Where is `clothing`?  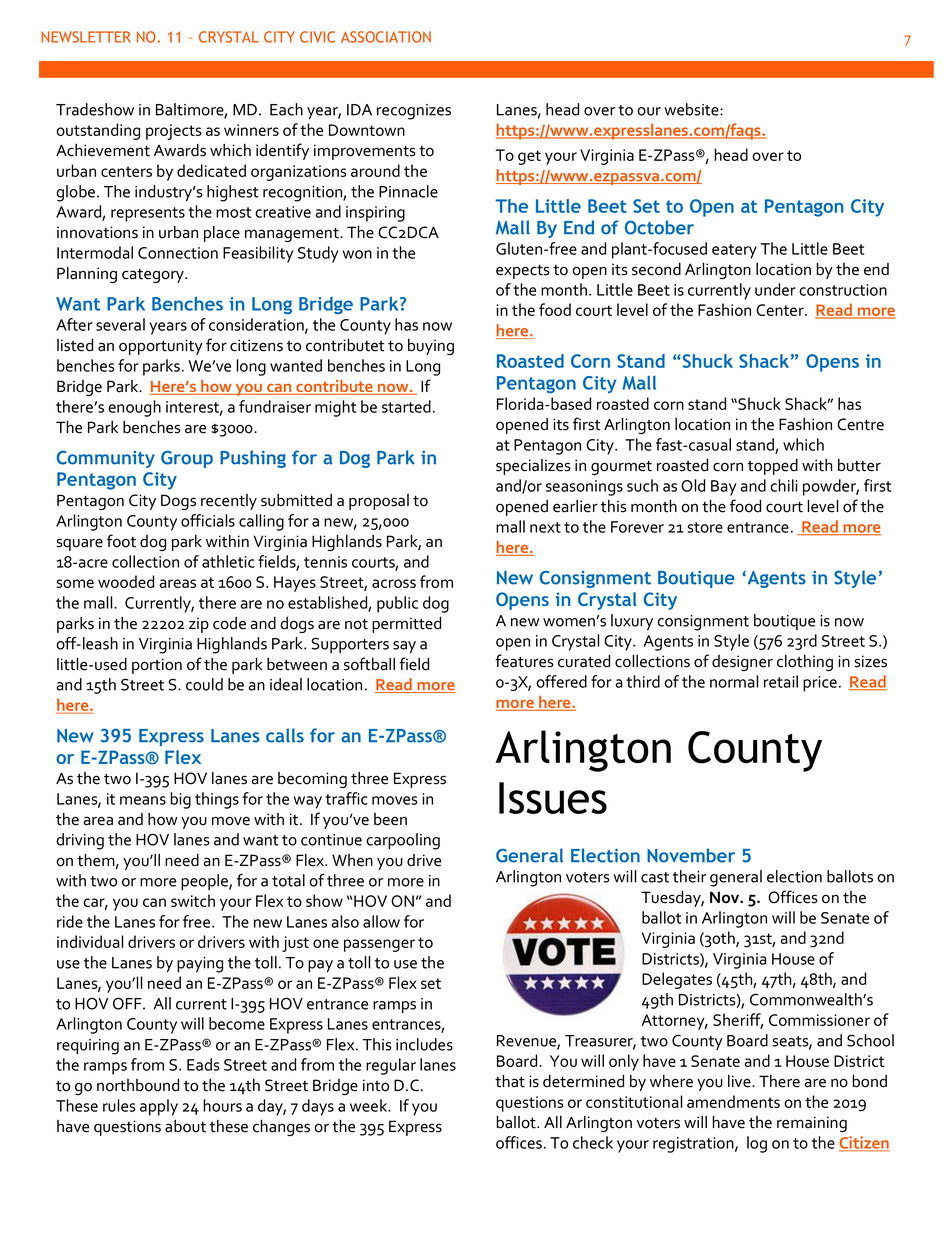
clothing is located at coordinates (805, 663).
